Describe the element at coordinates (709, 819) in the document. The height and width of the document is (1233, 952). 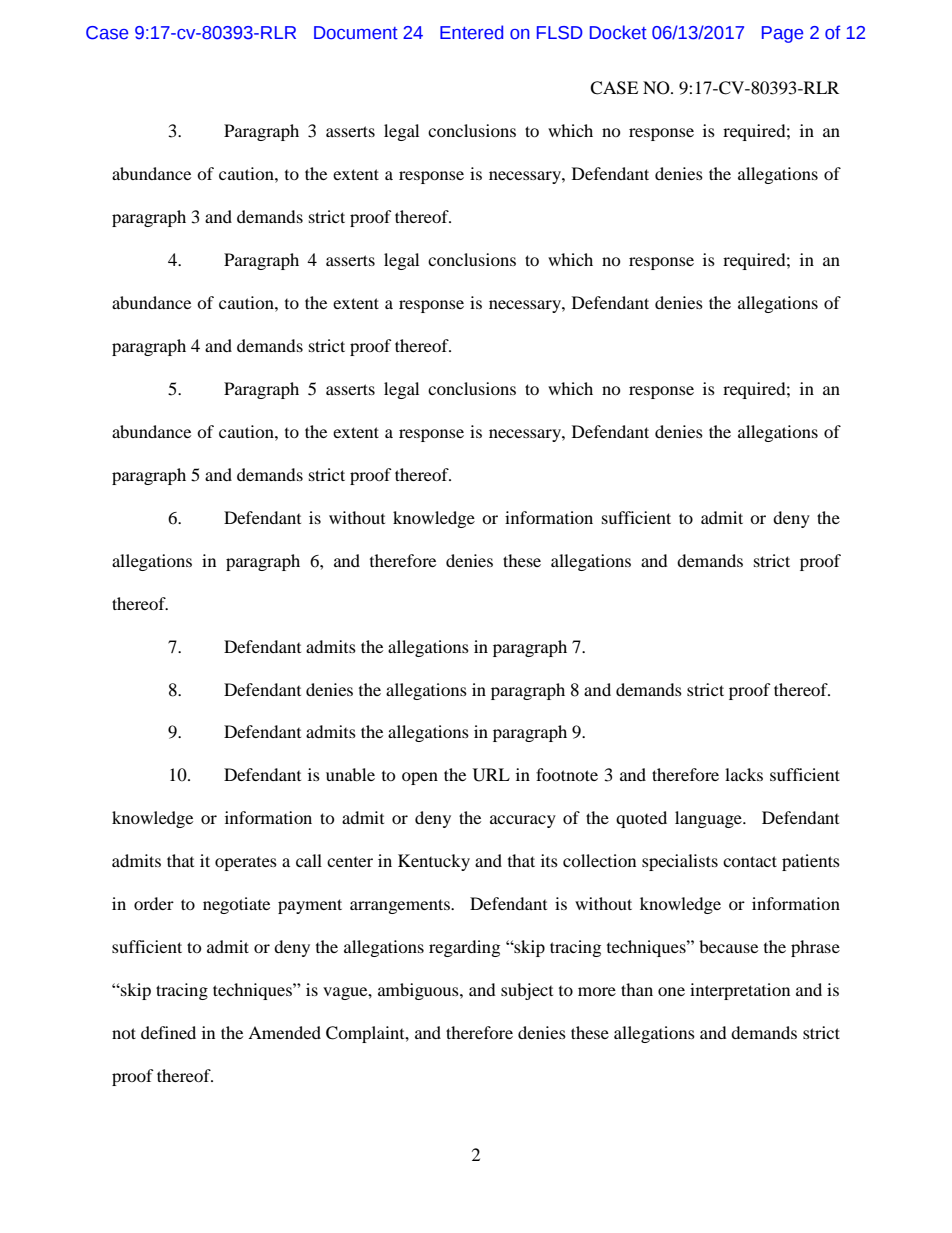
I see `language` at that location.
